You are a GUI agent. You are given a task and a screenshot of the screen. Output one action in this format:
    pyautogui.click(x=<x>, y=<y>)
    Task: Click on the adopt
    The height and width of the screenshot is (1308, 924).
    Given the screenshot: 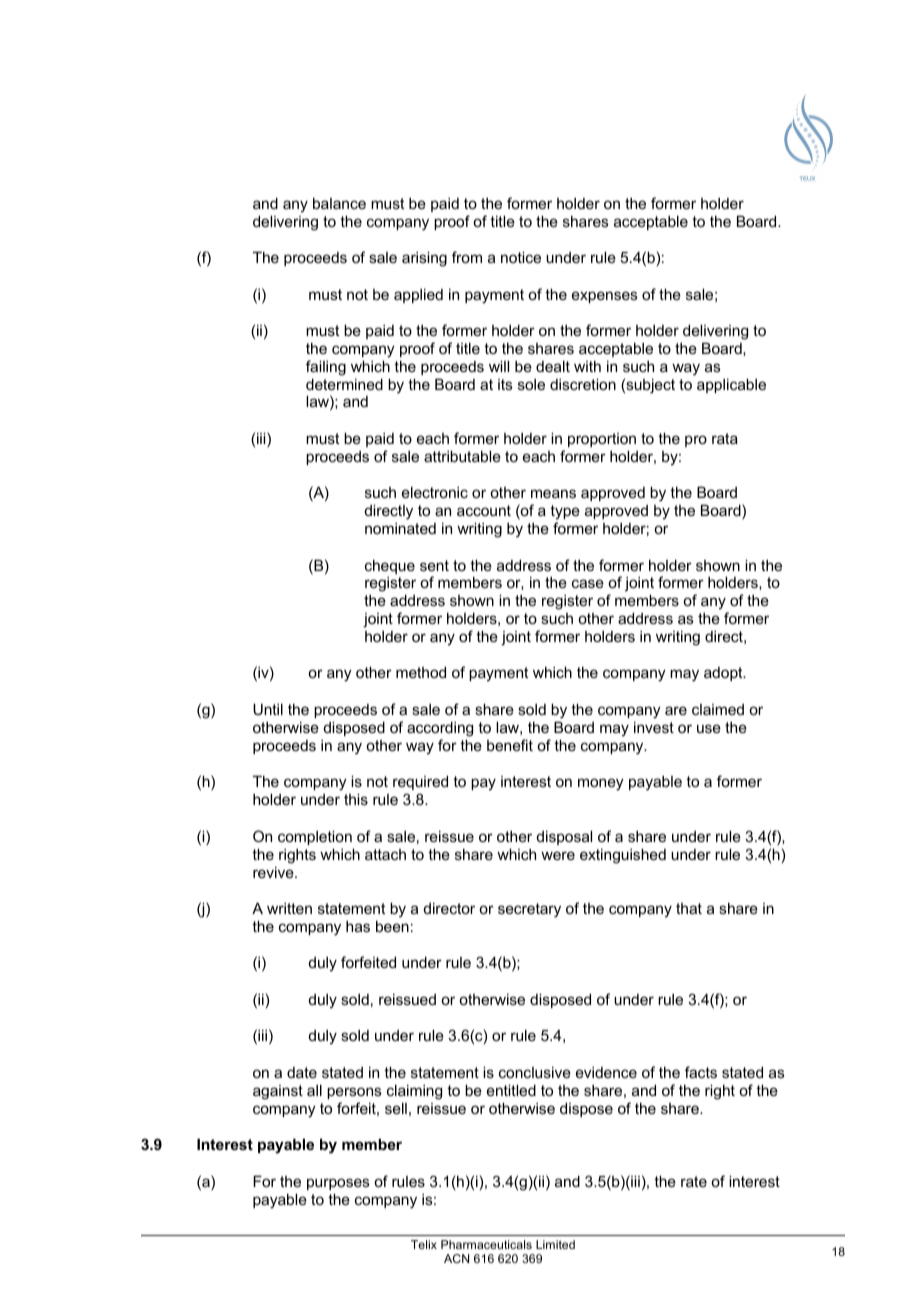 What is the action you would take?
    pyautogui.click(x=724, y=674)
